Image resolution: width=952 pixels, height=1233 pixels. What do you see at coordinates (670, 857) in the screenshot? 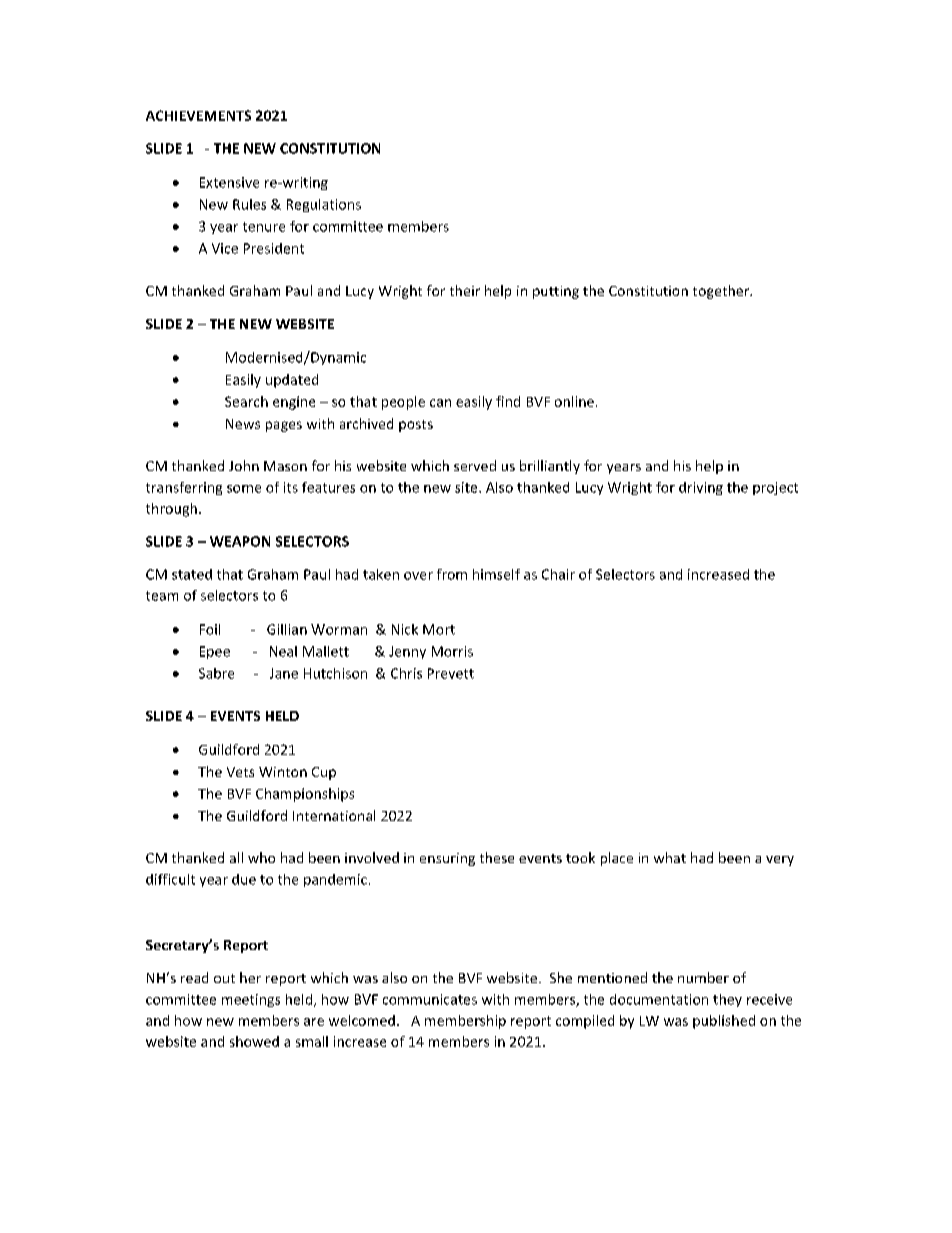
I see `what` at bounding box center [670, 857].
